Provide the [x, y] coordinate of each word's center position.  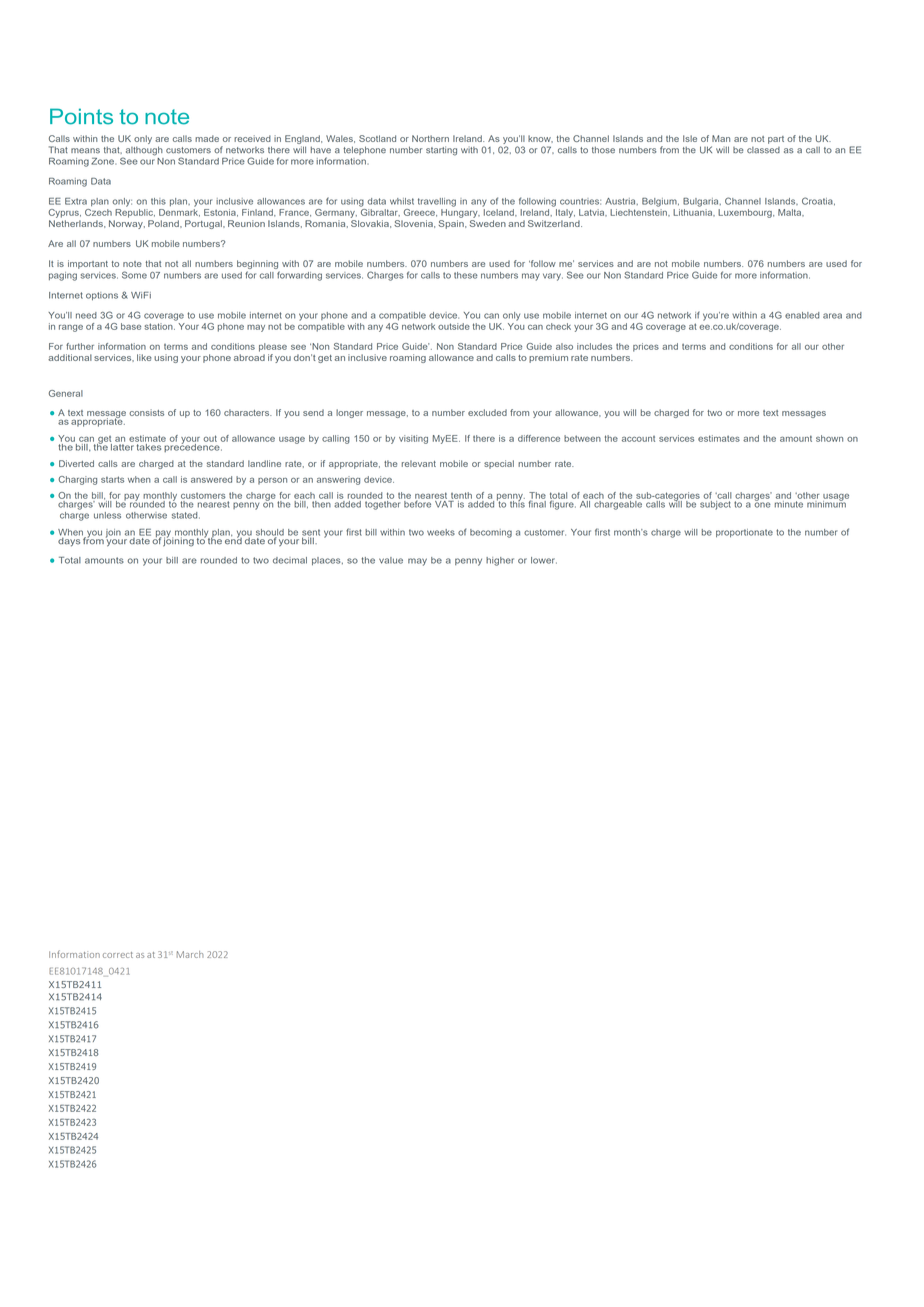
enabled [802, 315]
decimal [290, 560]
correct [118, 955]
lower [544, 560]
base [131, 326]
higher [500, 561]
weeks [441, 532]
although [143, 152]
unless [107, 515]
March [190, 954]
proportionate [744, 533]
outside [454, 326]
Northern [430, 138]
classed [763, 150]
